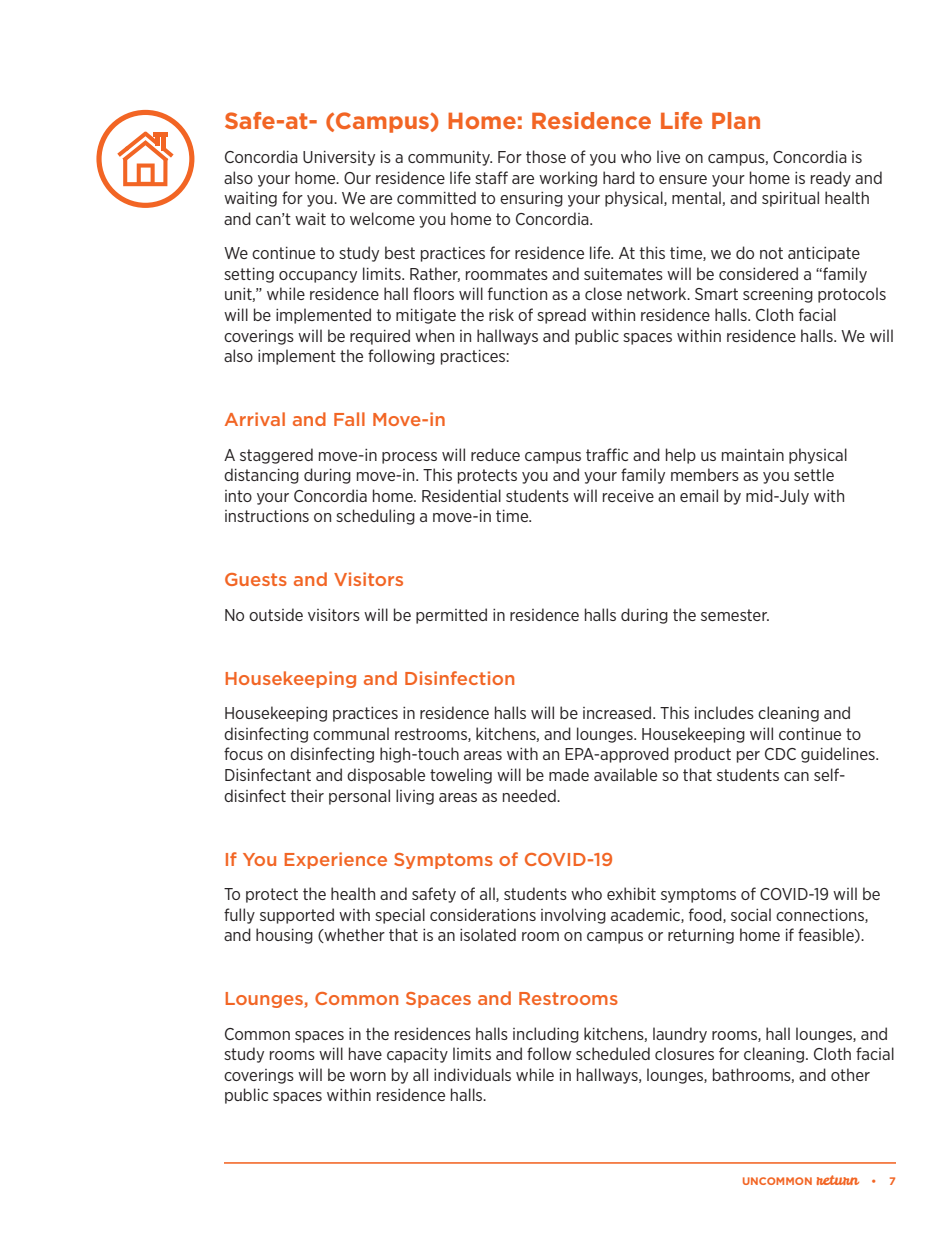 The height and width of the screenshot is (1233, 952). I want to click on receive, so click(628, 496).
